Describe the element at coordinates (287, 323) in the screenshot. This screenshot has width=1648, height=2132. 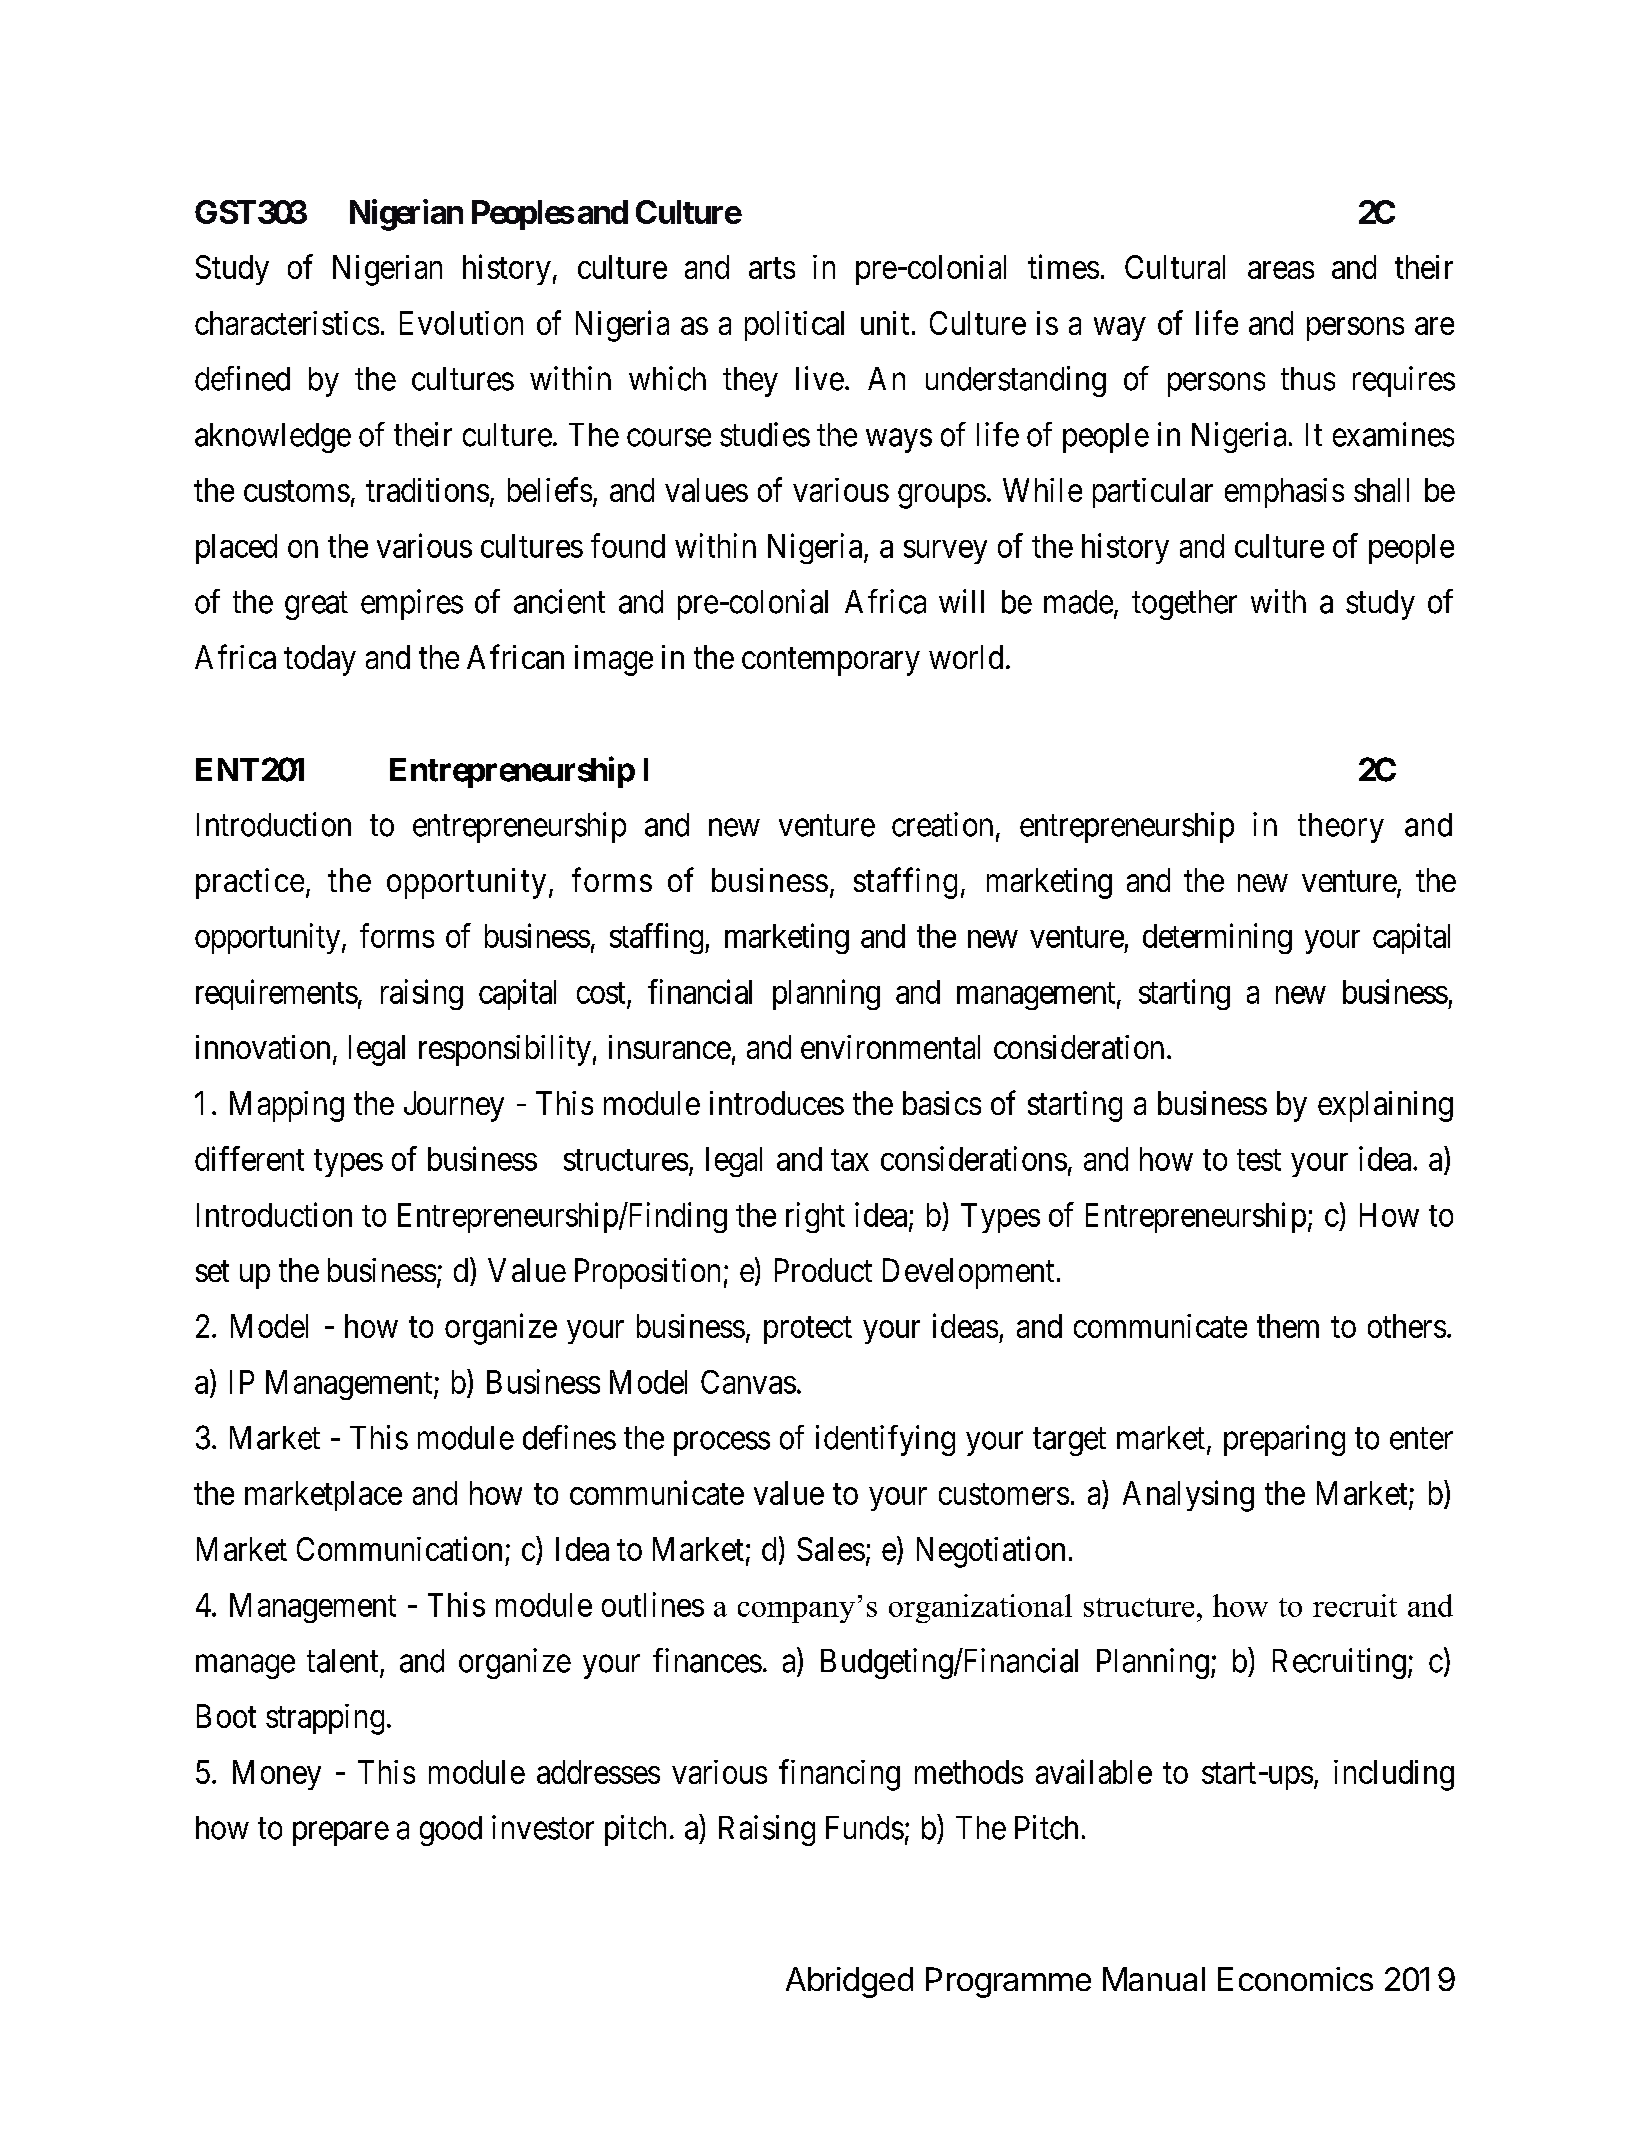
I see `characteristics` at that location.
